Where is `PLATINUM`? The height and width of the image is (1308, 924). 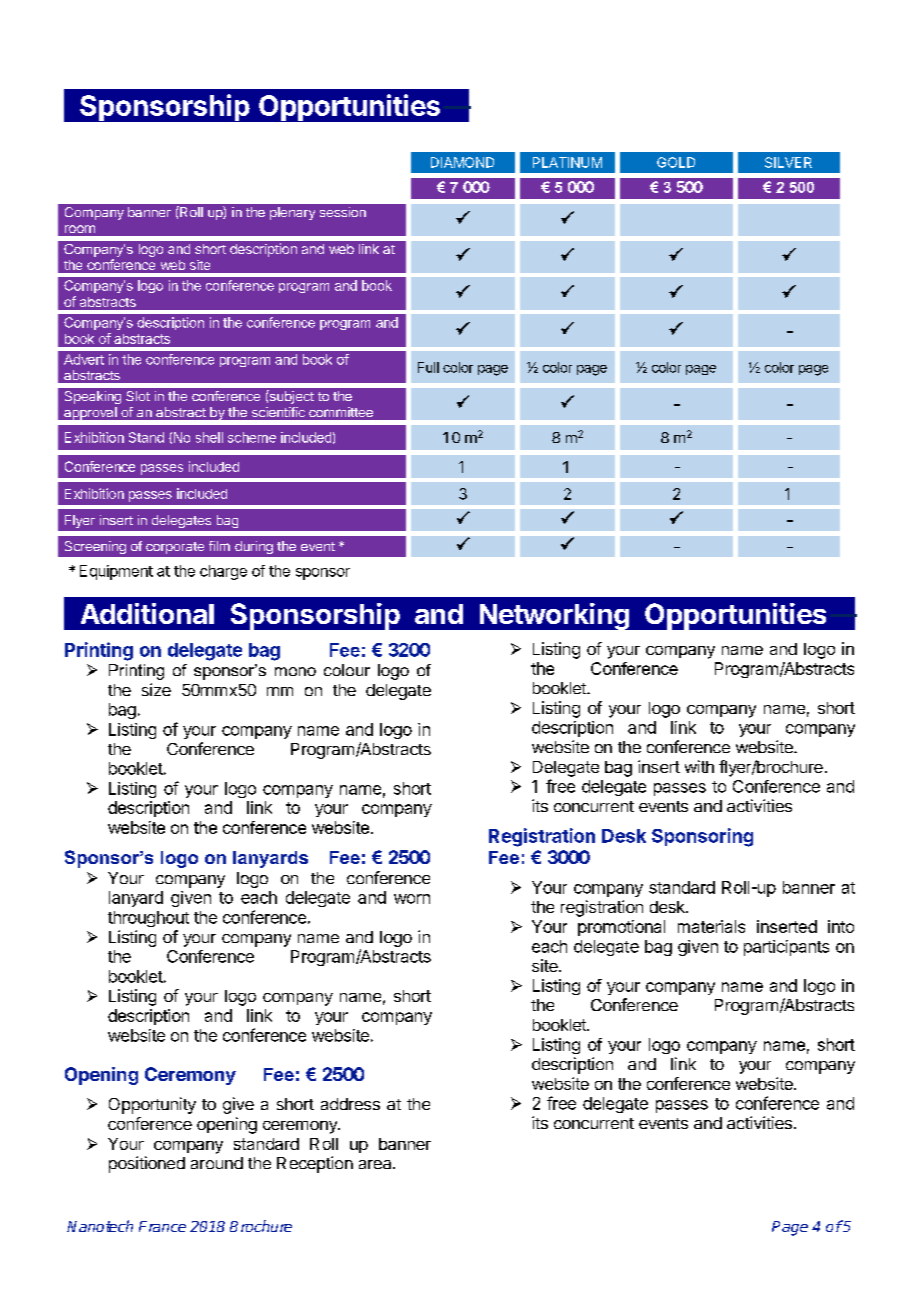
PLATINUM is located at coordinates (567, 162).
